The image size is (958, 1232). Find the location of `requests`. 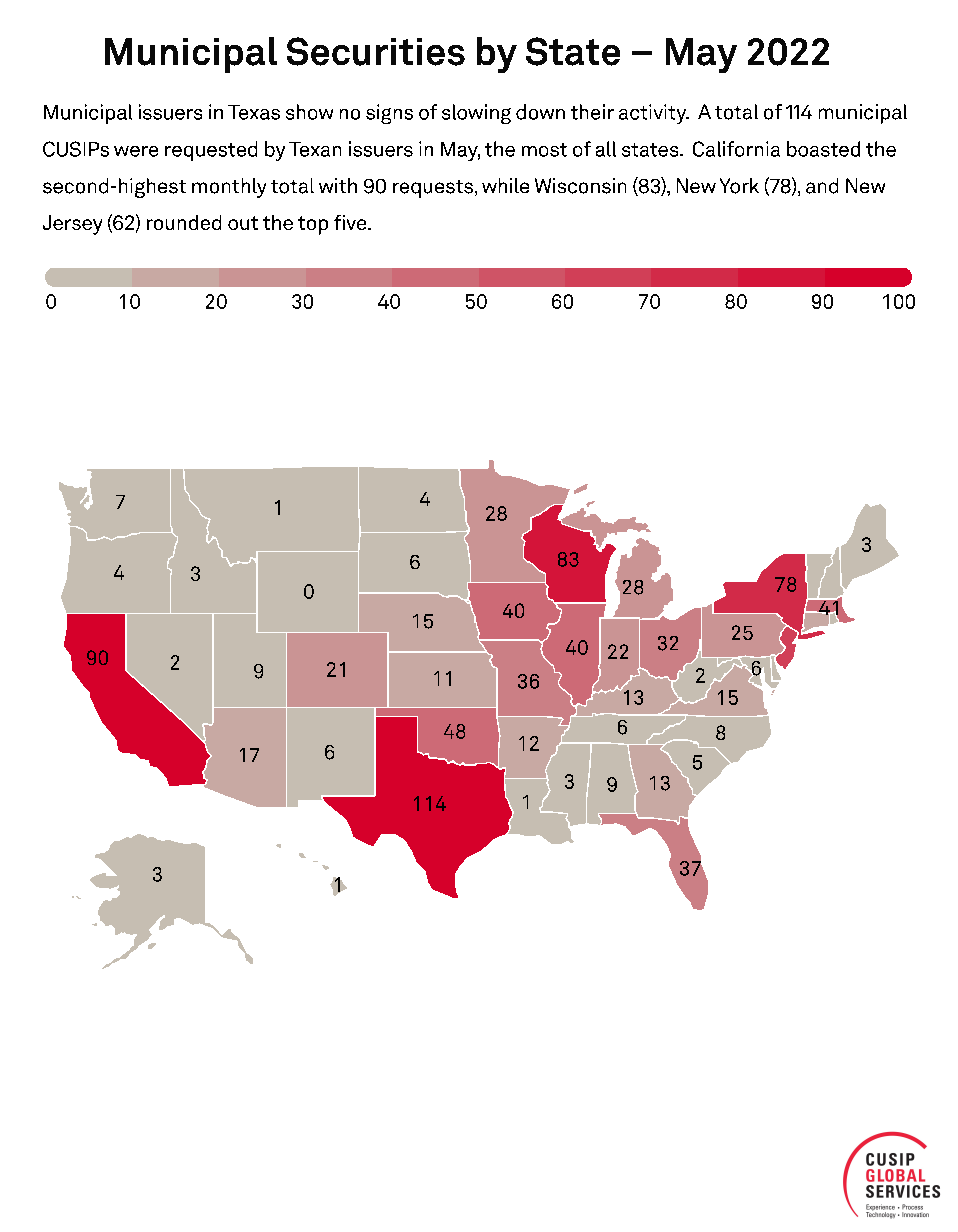

requests is located at coordinates (433, 189).
